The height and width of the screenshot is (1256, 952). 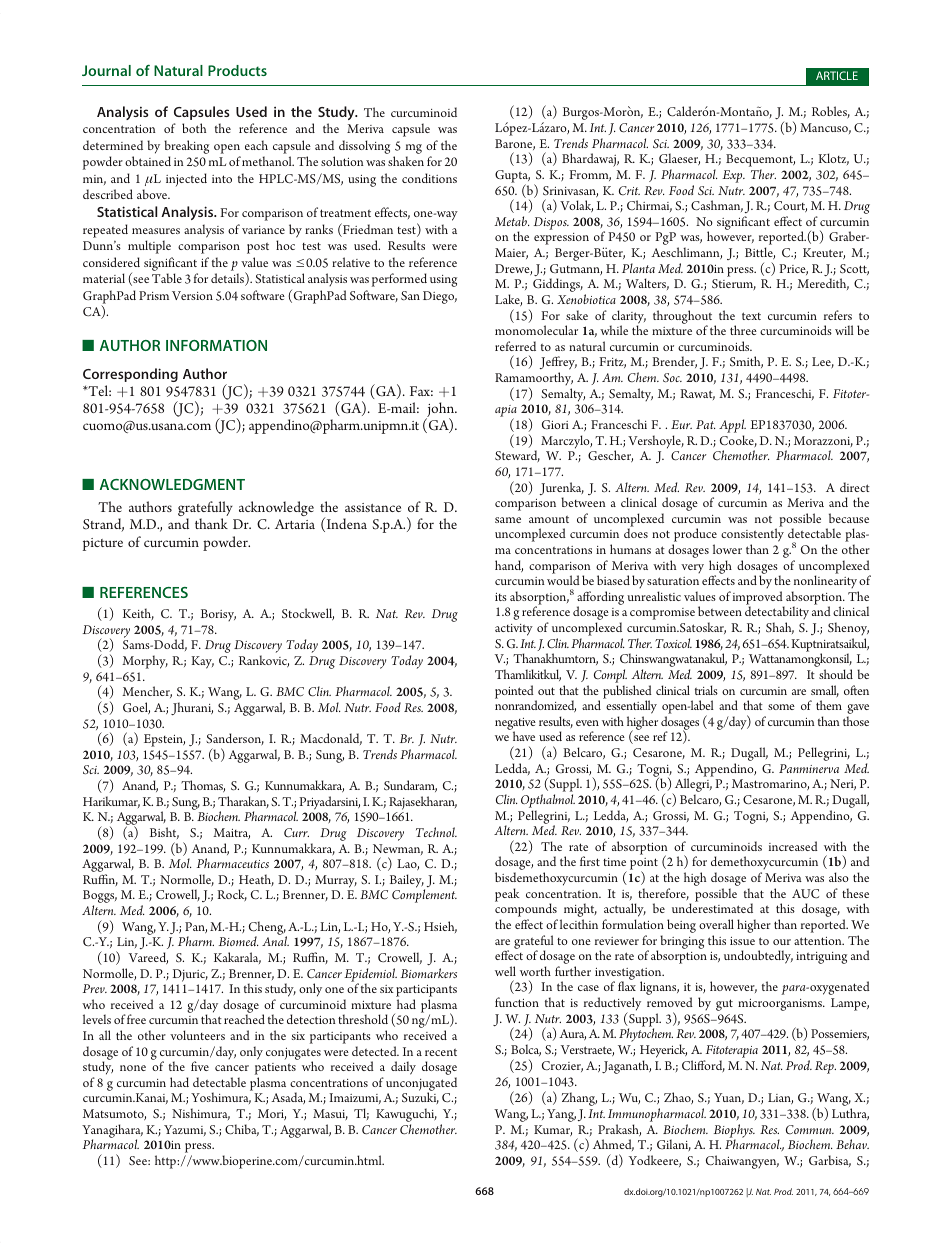 I want to click on its, so click(x=501, y=597).
